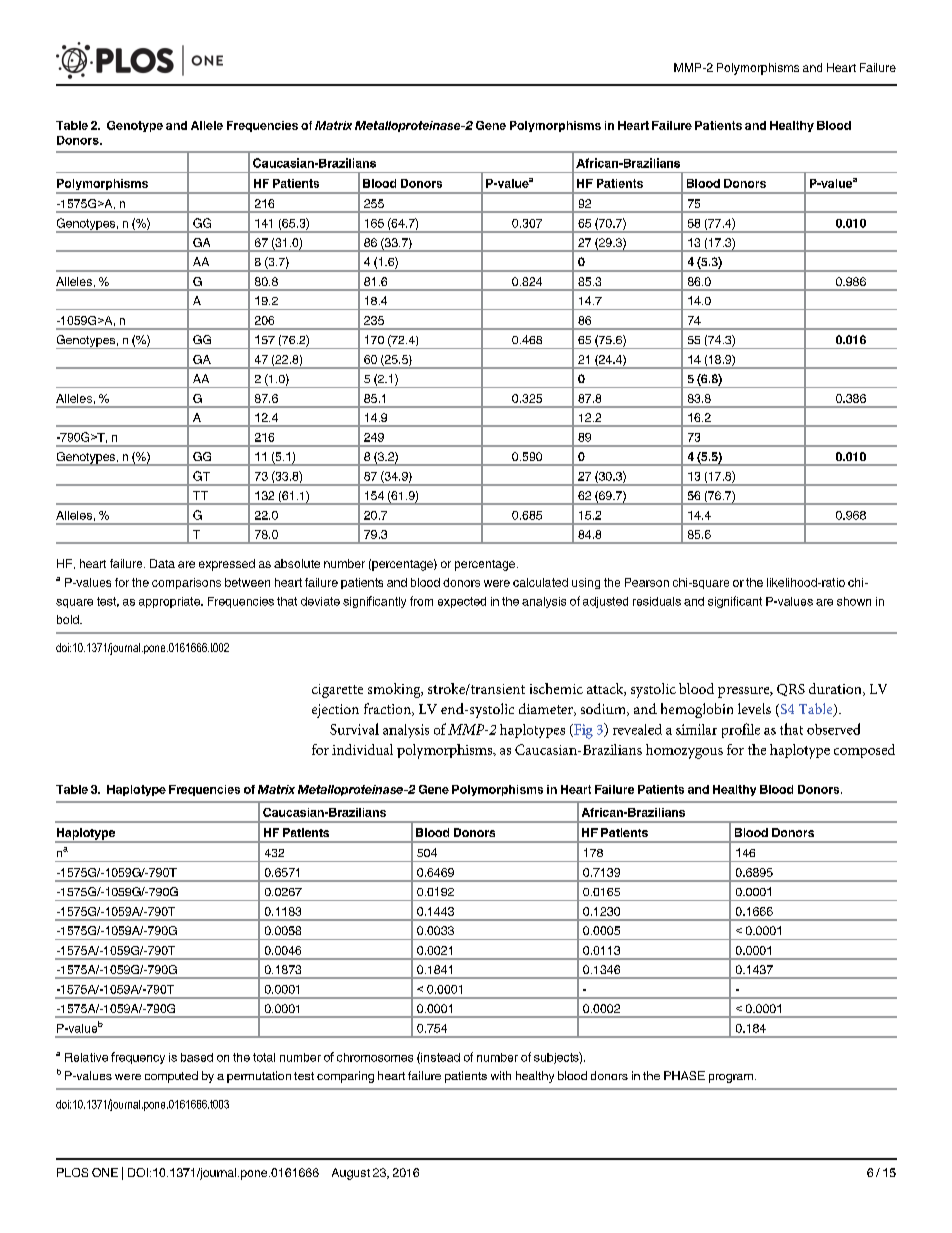 This screenshot has height=1233, width=952. I want to click on homozygous, so click(684, 751).
